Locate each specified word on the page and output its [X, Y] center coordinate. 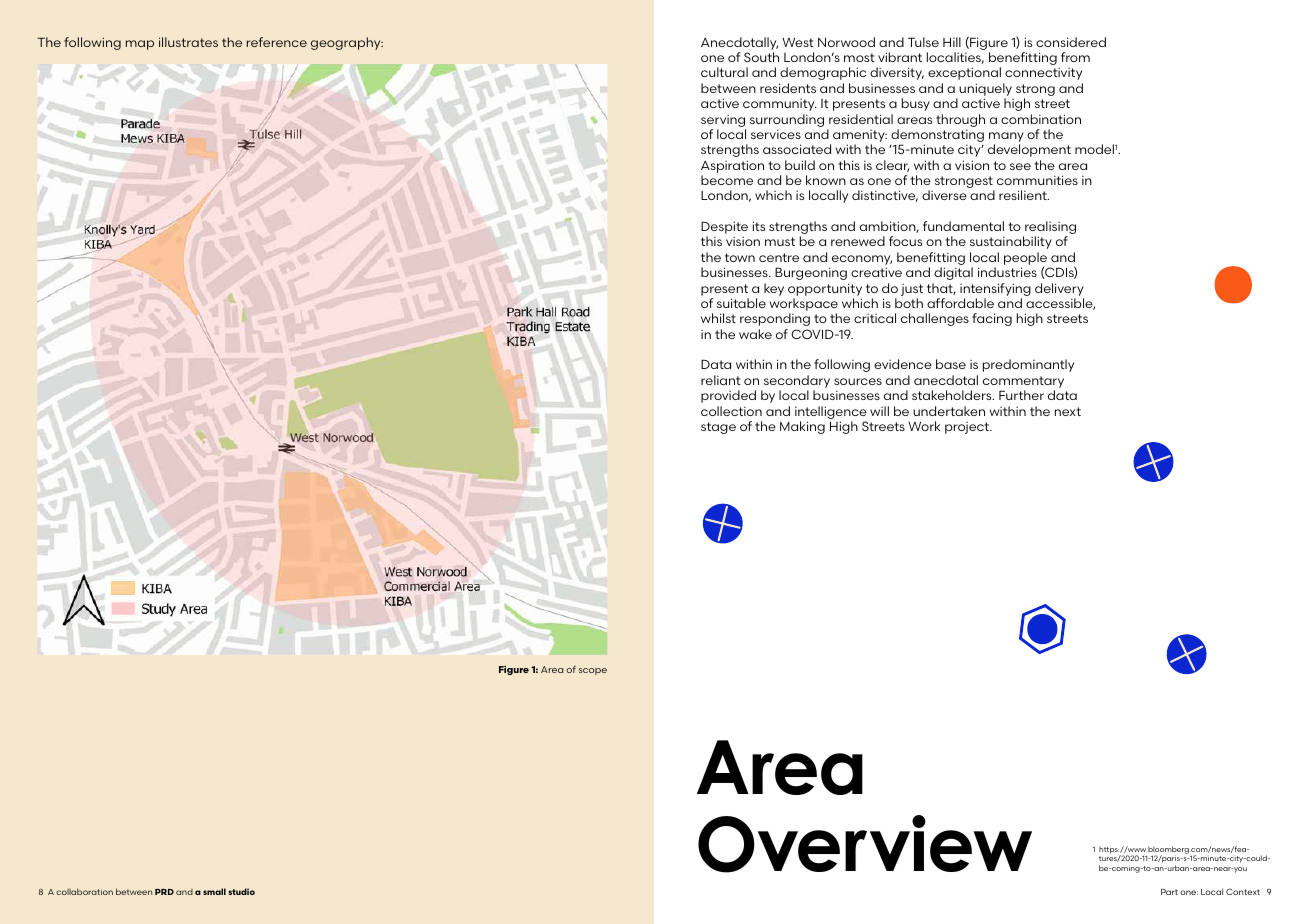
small [214, 891]
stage [718, 428]
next [1068, 411]
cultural [724, 72]
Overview [865, 844]
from [1075, 57]
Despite [724, 229]
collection [731, 411]
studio [242, 891]
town [740, 257]
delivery [1059, 289]
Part [1169, 892]
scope [593, 671]
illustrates [188, 42]
